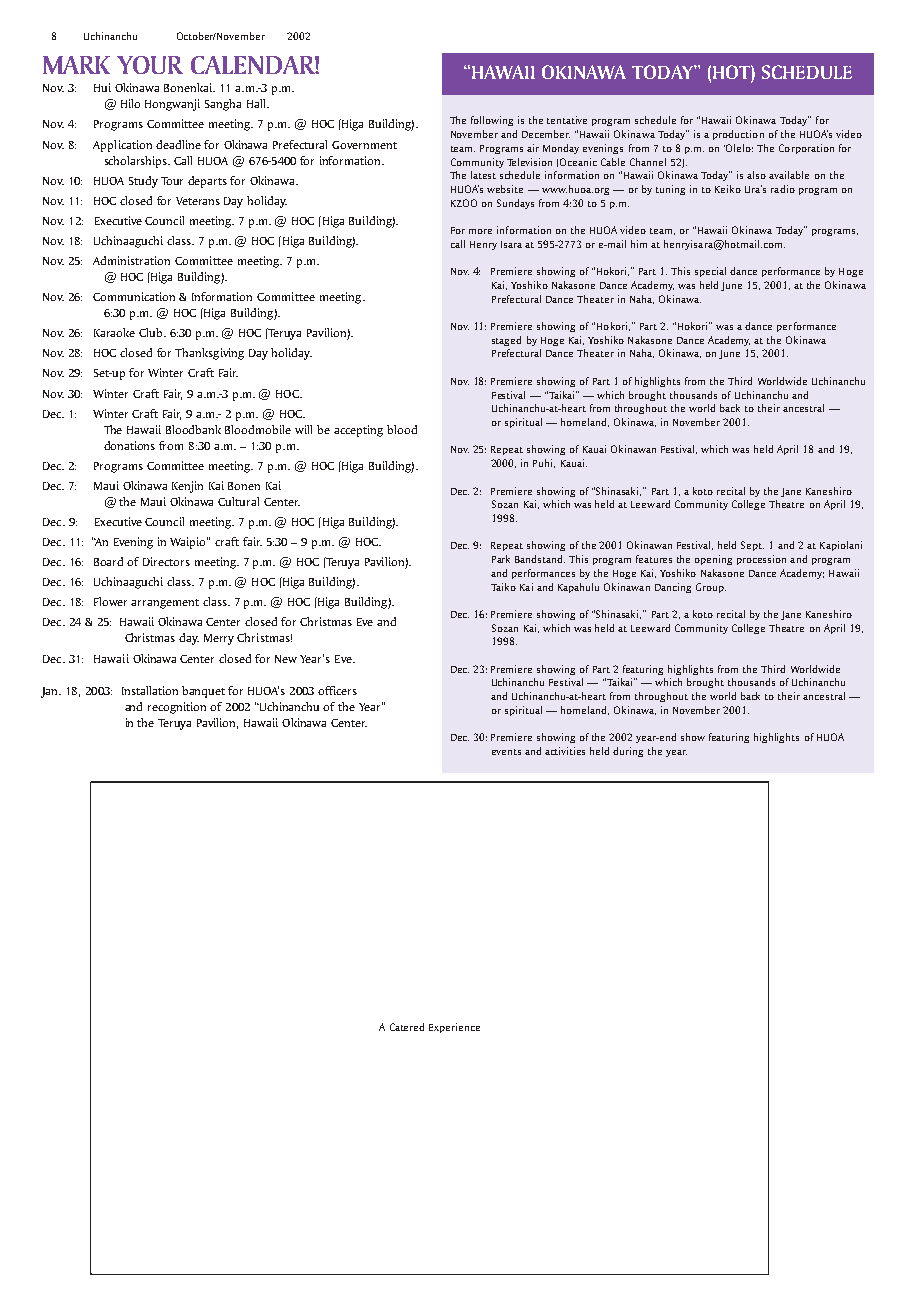 This screenshot has height=1316, width=905. What do you see at coordinates (407, 1027) in the screenshot?
I see `Catered` at bounding box center [407, 1027].
